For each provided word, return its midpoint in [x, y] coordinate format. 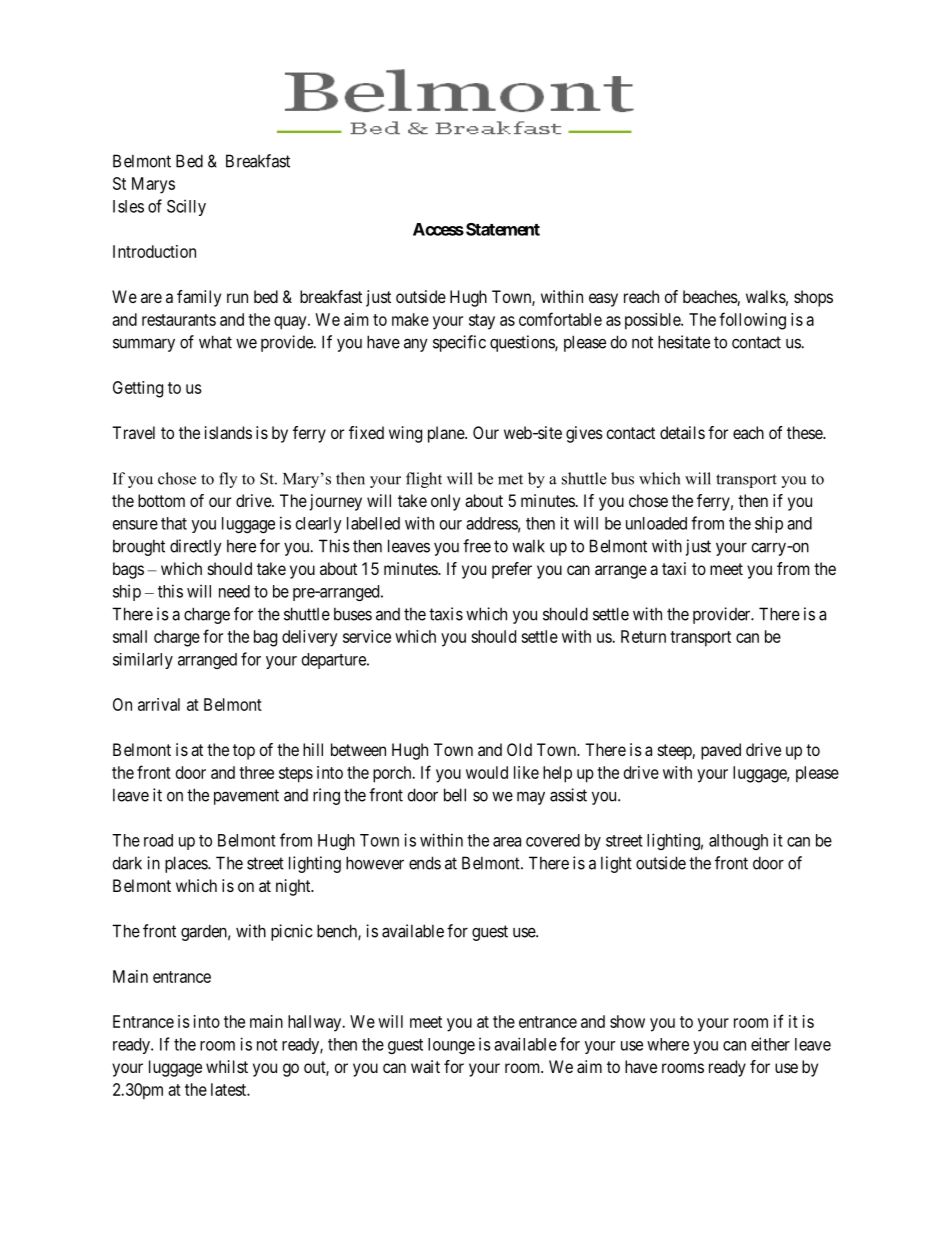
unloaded [656, 523]
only [445, 502]
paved [721, 751]
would [487, 772]
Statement [503, 229]
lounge [451, 1046]
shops [813, 298]
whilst [227, 1066]
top [244, 752]
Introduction [154, 251]
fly [228, 480]
